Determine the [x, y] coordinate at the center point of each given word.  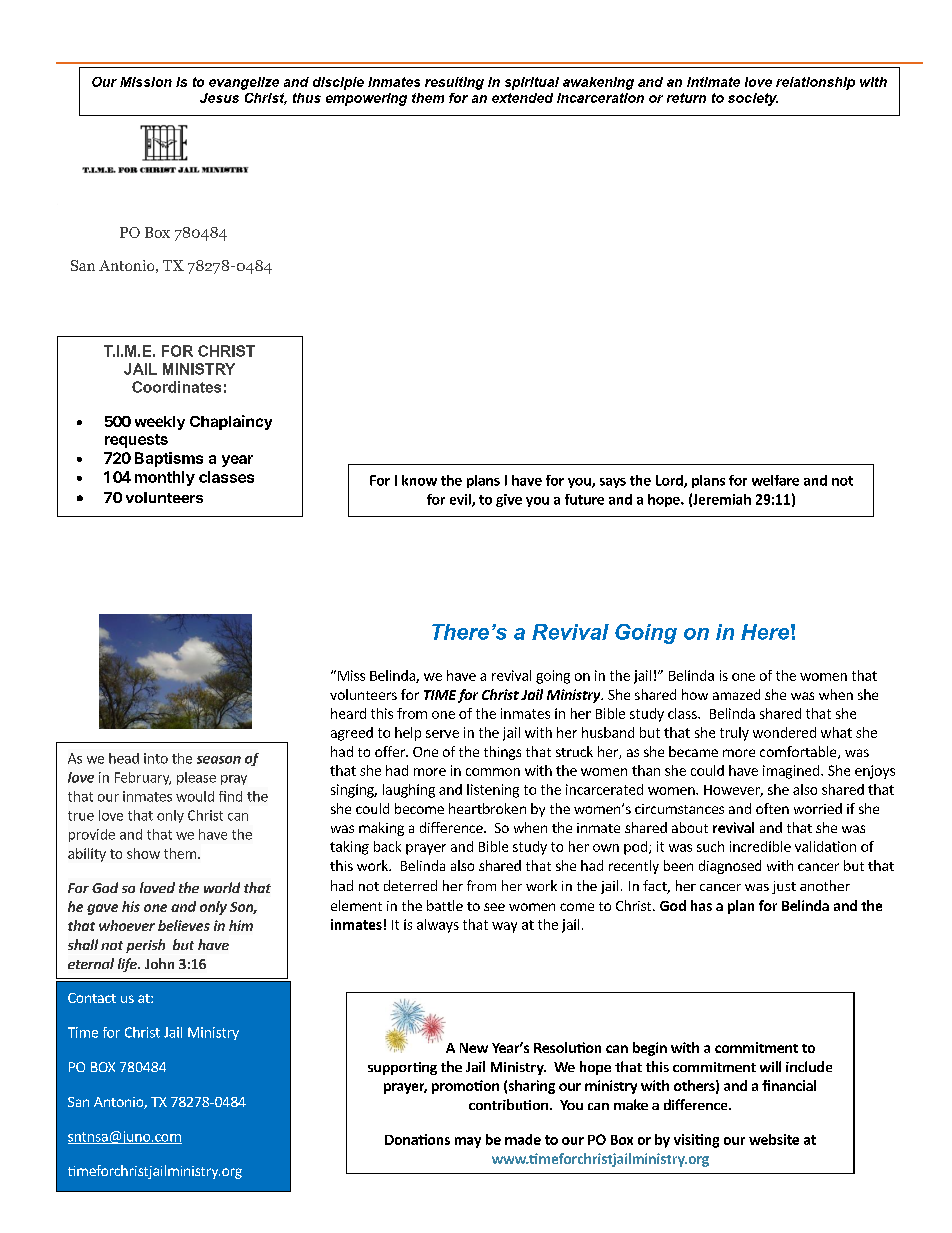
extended [522, 98]
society [753, 99]
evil [461, 500]
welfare [775, 480]
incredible [760, 846]
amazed [736, 694]
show [143, 853]
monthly [165, 478]
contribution [508, 1104]
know [419, 480]
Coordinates [176, 387]
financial [789, 1085]
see [494, 907]
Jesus [219, 98]
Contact [92, 998]
